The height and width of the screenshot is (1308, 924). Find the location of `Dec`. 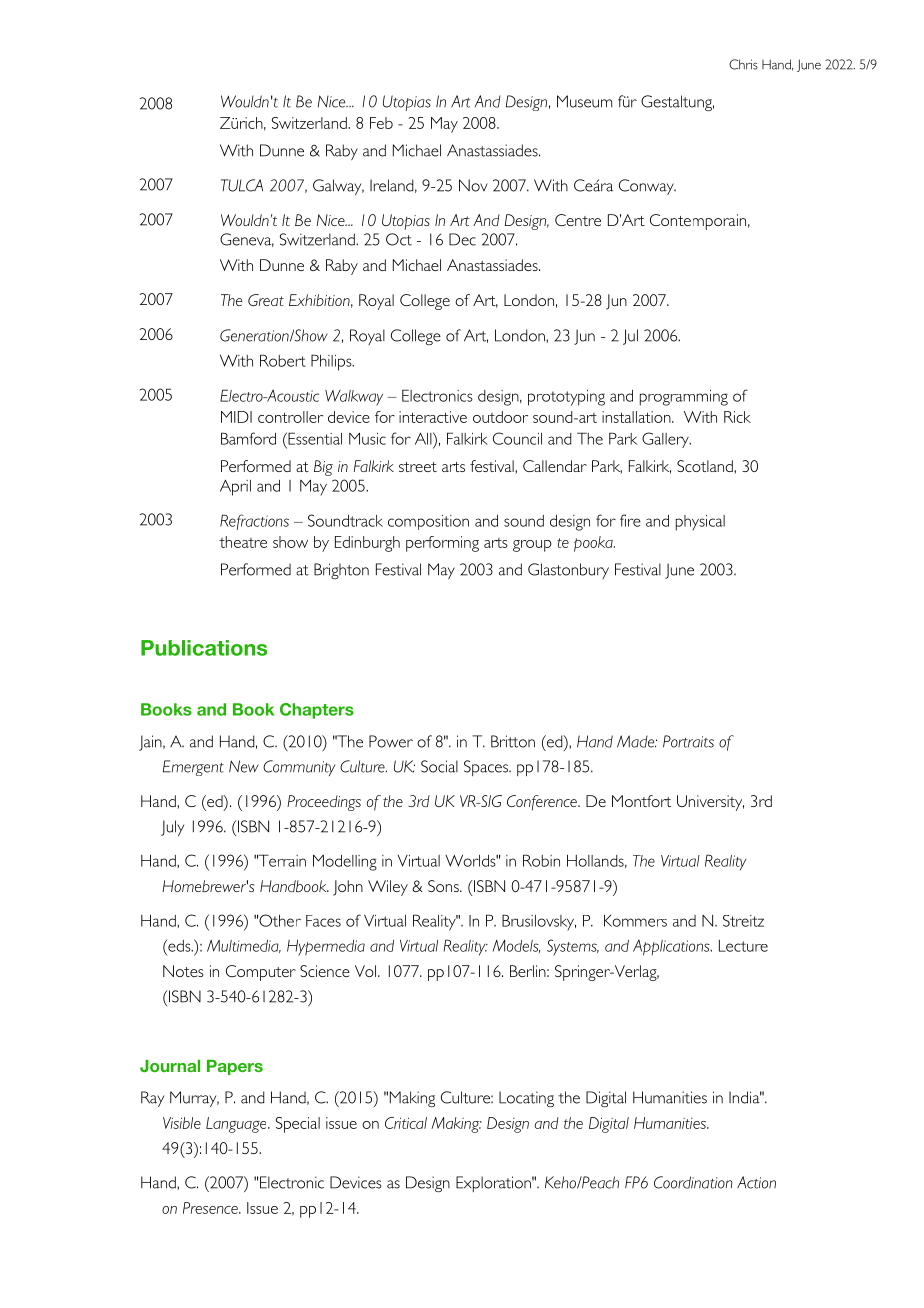

Dec is located at coordinates (462, 239).
